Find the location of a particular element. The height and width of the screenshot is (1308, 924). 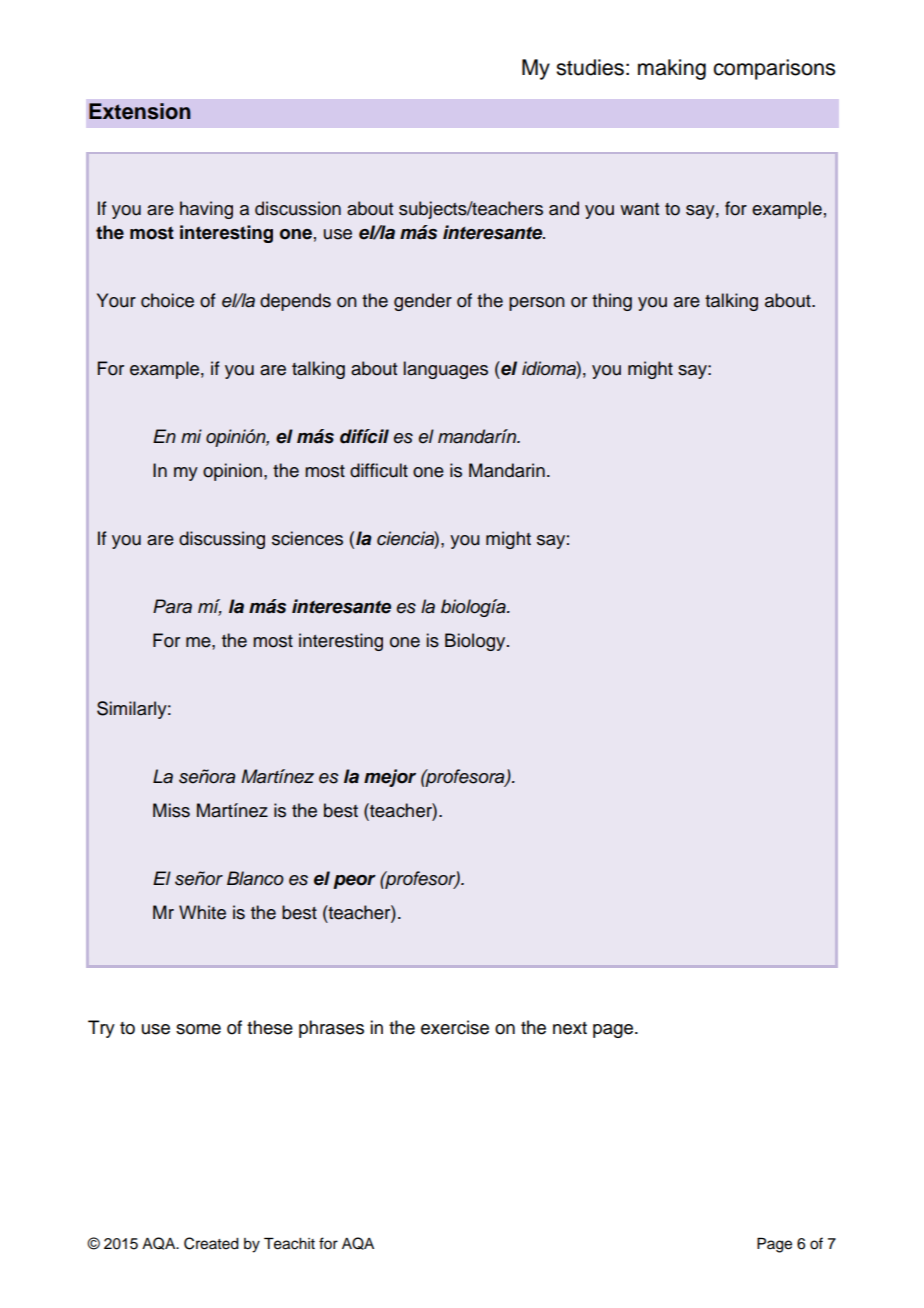

Extension is located at coordinates (140, 111).
